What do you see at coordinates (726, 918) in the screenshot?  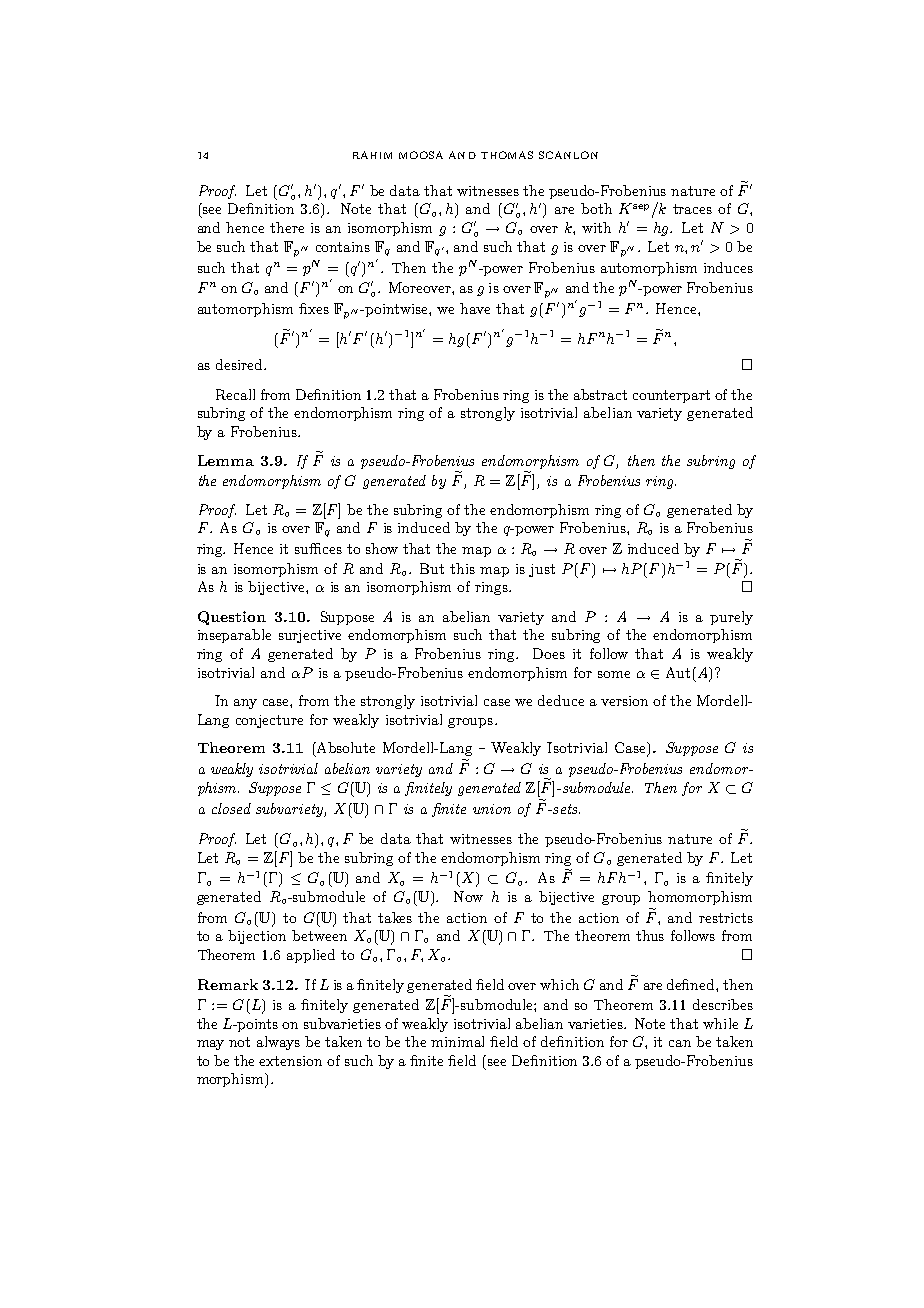 I see `restricts` at bounding box center [726, 918].
